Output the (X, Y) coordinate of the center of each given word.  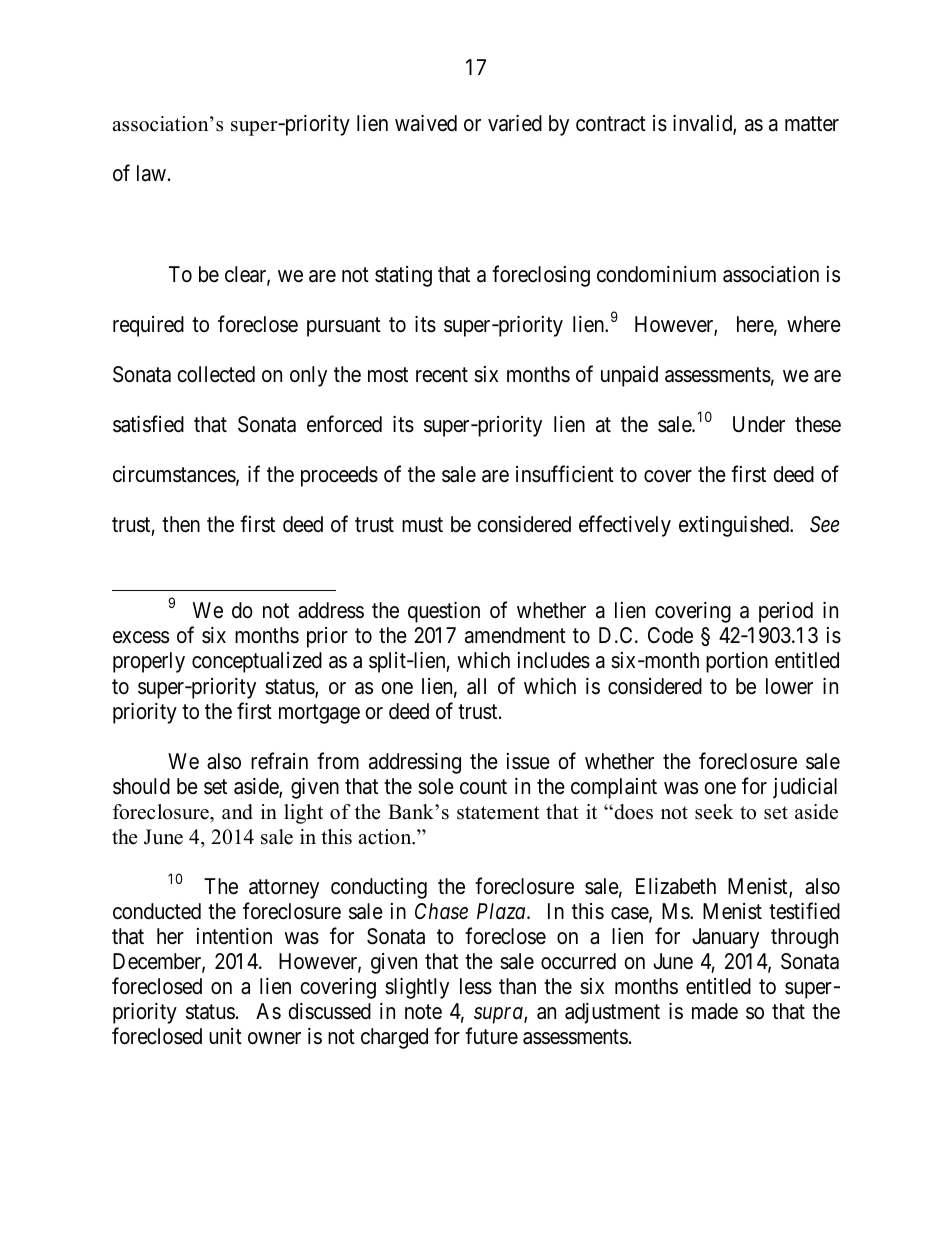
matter (812, 124)
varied (515, 123)
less (476, 986)
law (151, 173)
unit (225, 1036)
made (715, 1011)
